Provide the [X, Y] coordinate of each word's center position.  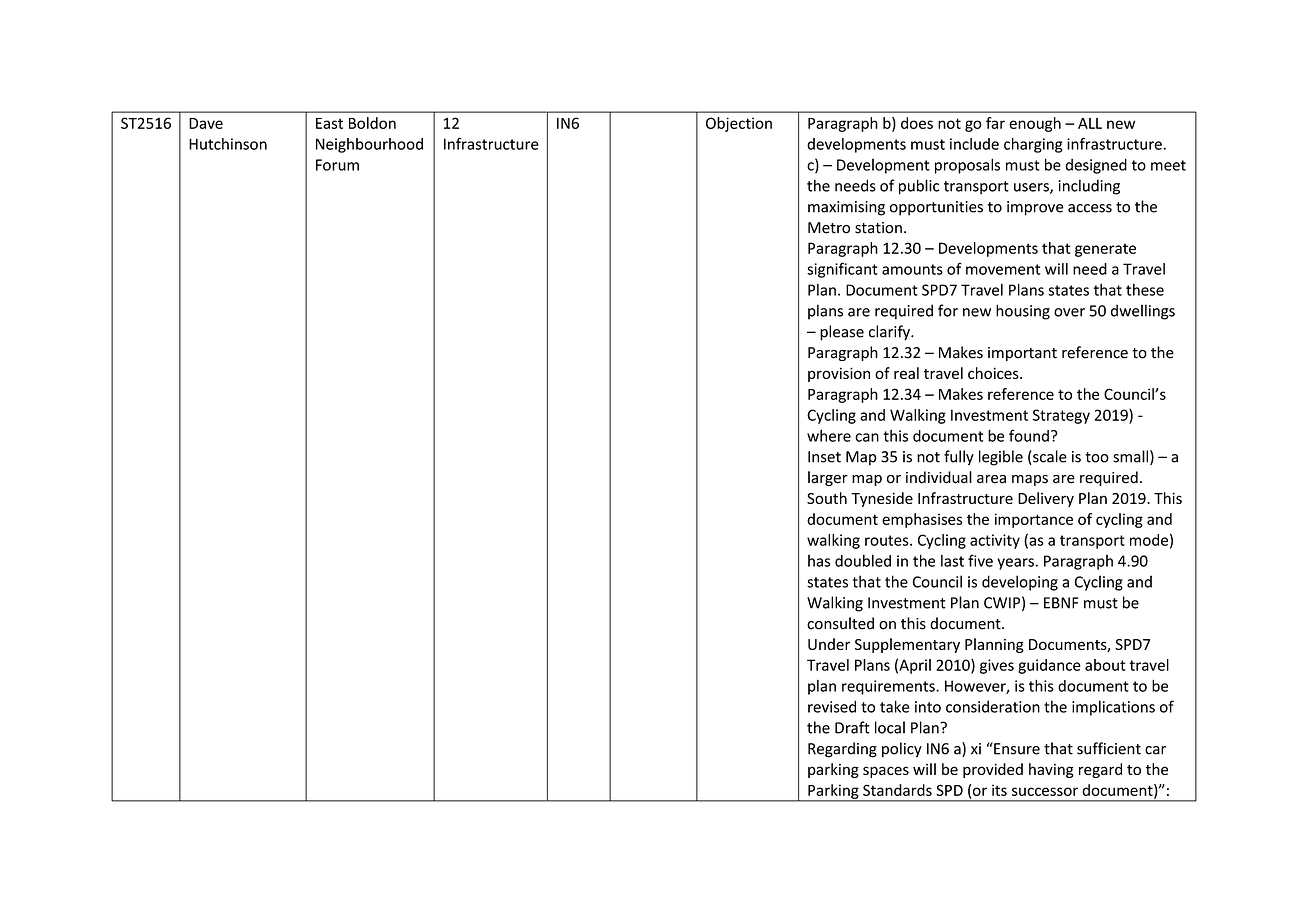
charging [1033, 145]
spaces [886, 772]
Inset [824, 457]
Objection [739, 124]
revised [832, 706]
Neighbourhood [369, 145]
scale [1049, 457]
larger [828, 478]
